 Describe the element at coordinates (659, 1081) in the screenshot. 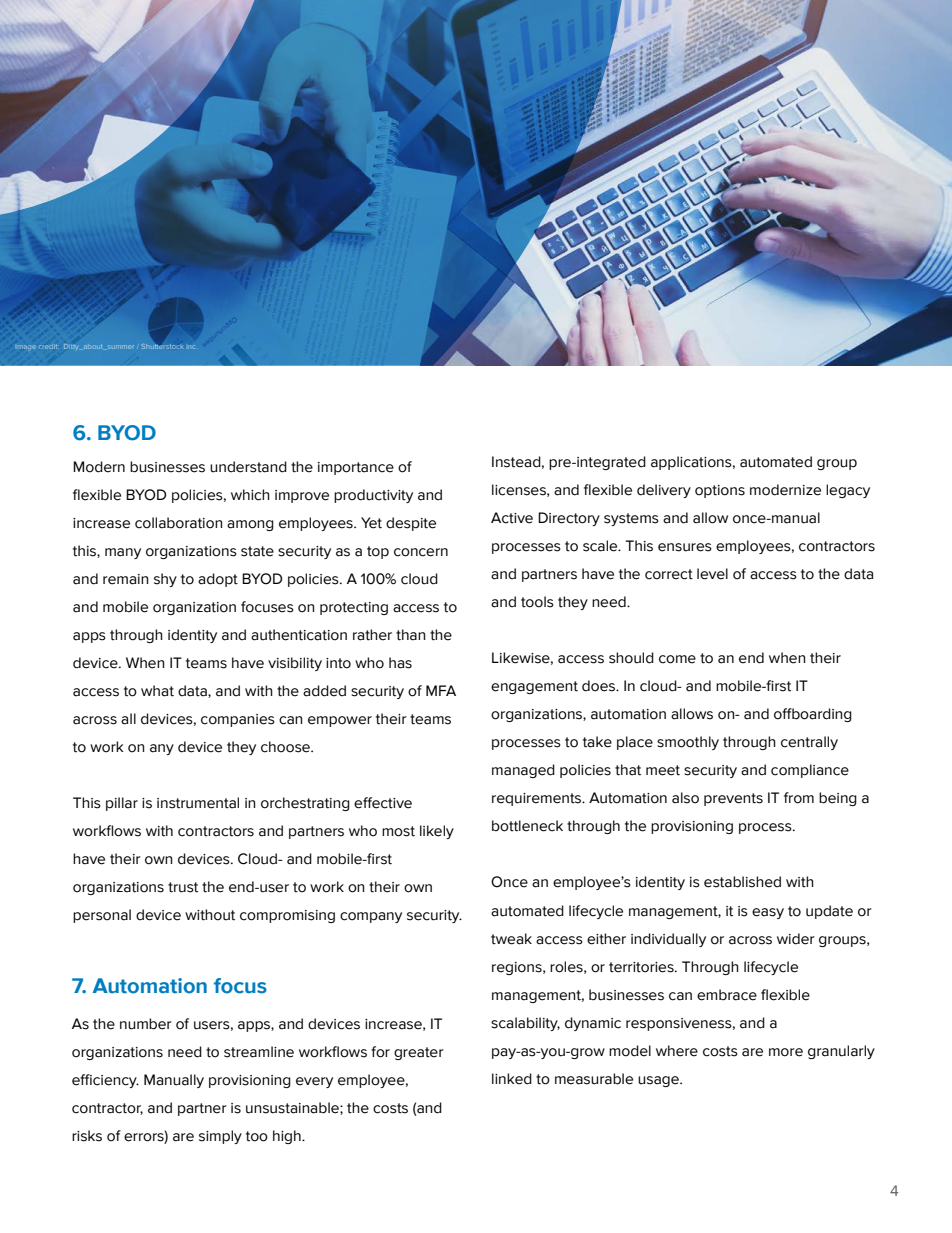

I see `usage` at that location.
